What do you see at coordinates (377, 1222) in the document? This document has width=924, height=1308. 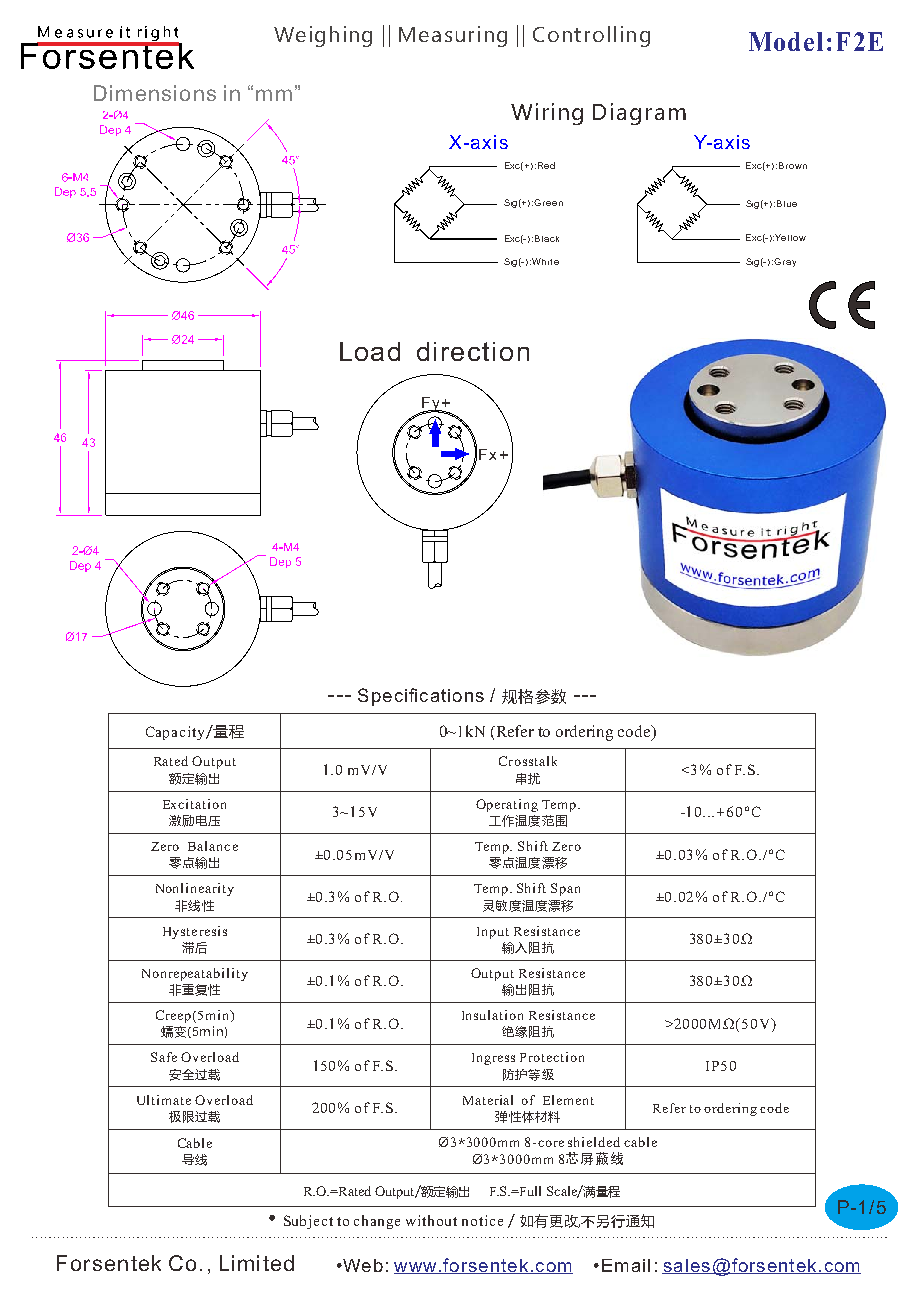 I see `change` at bounding box center [377, 1222].
